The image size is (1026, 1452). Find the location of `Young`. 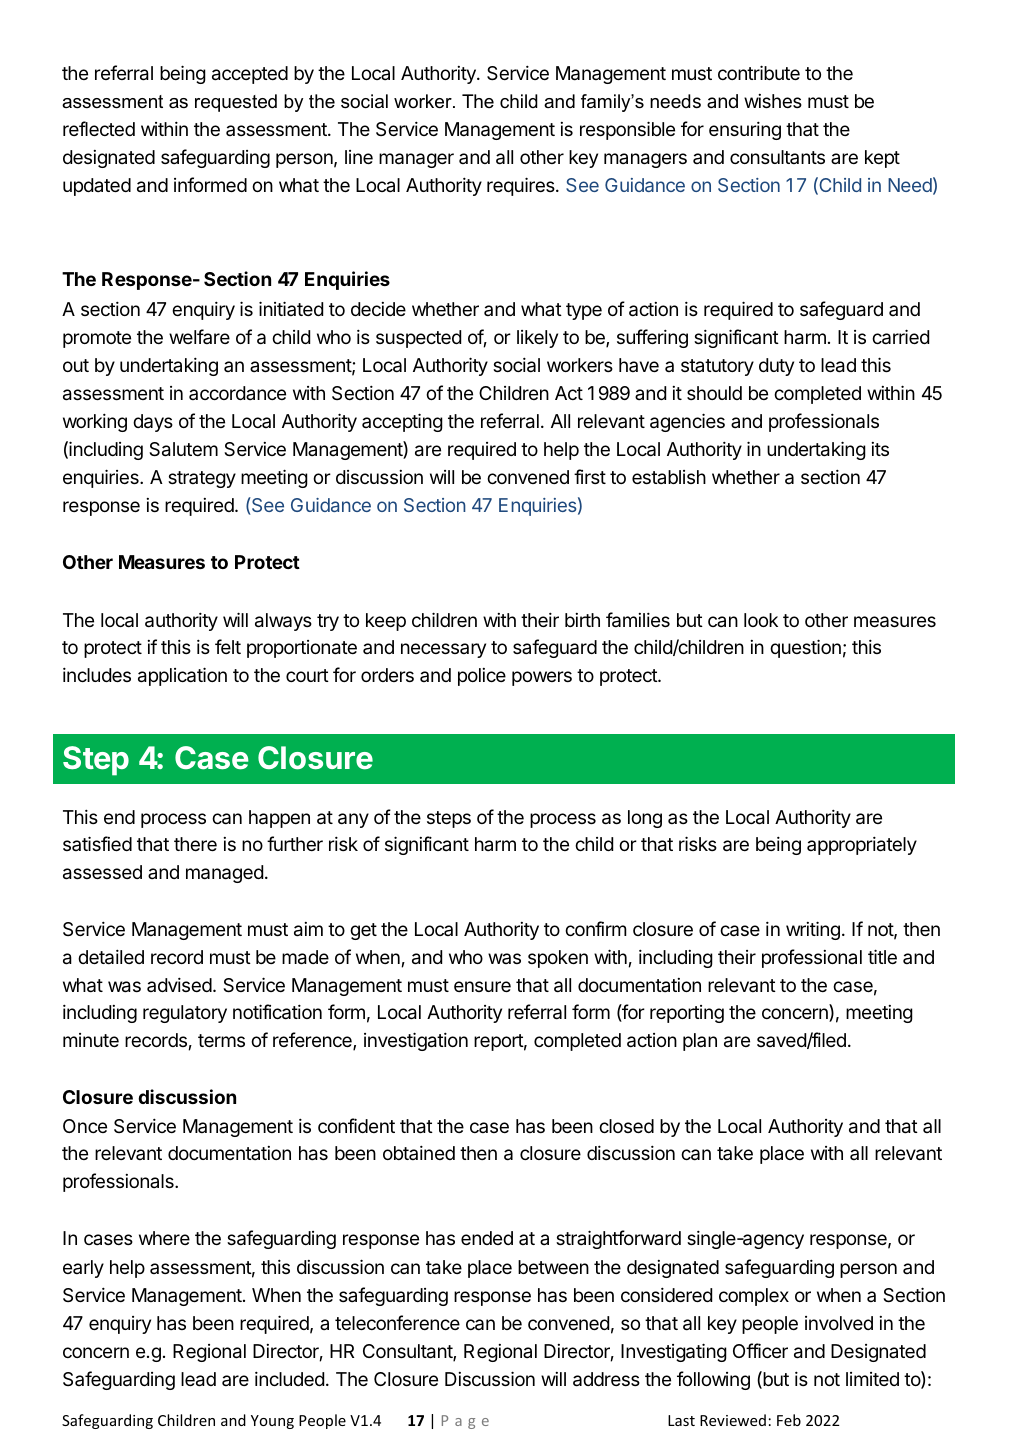

Young is located at coordinates (272, 1422).
